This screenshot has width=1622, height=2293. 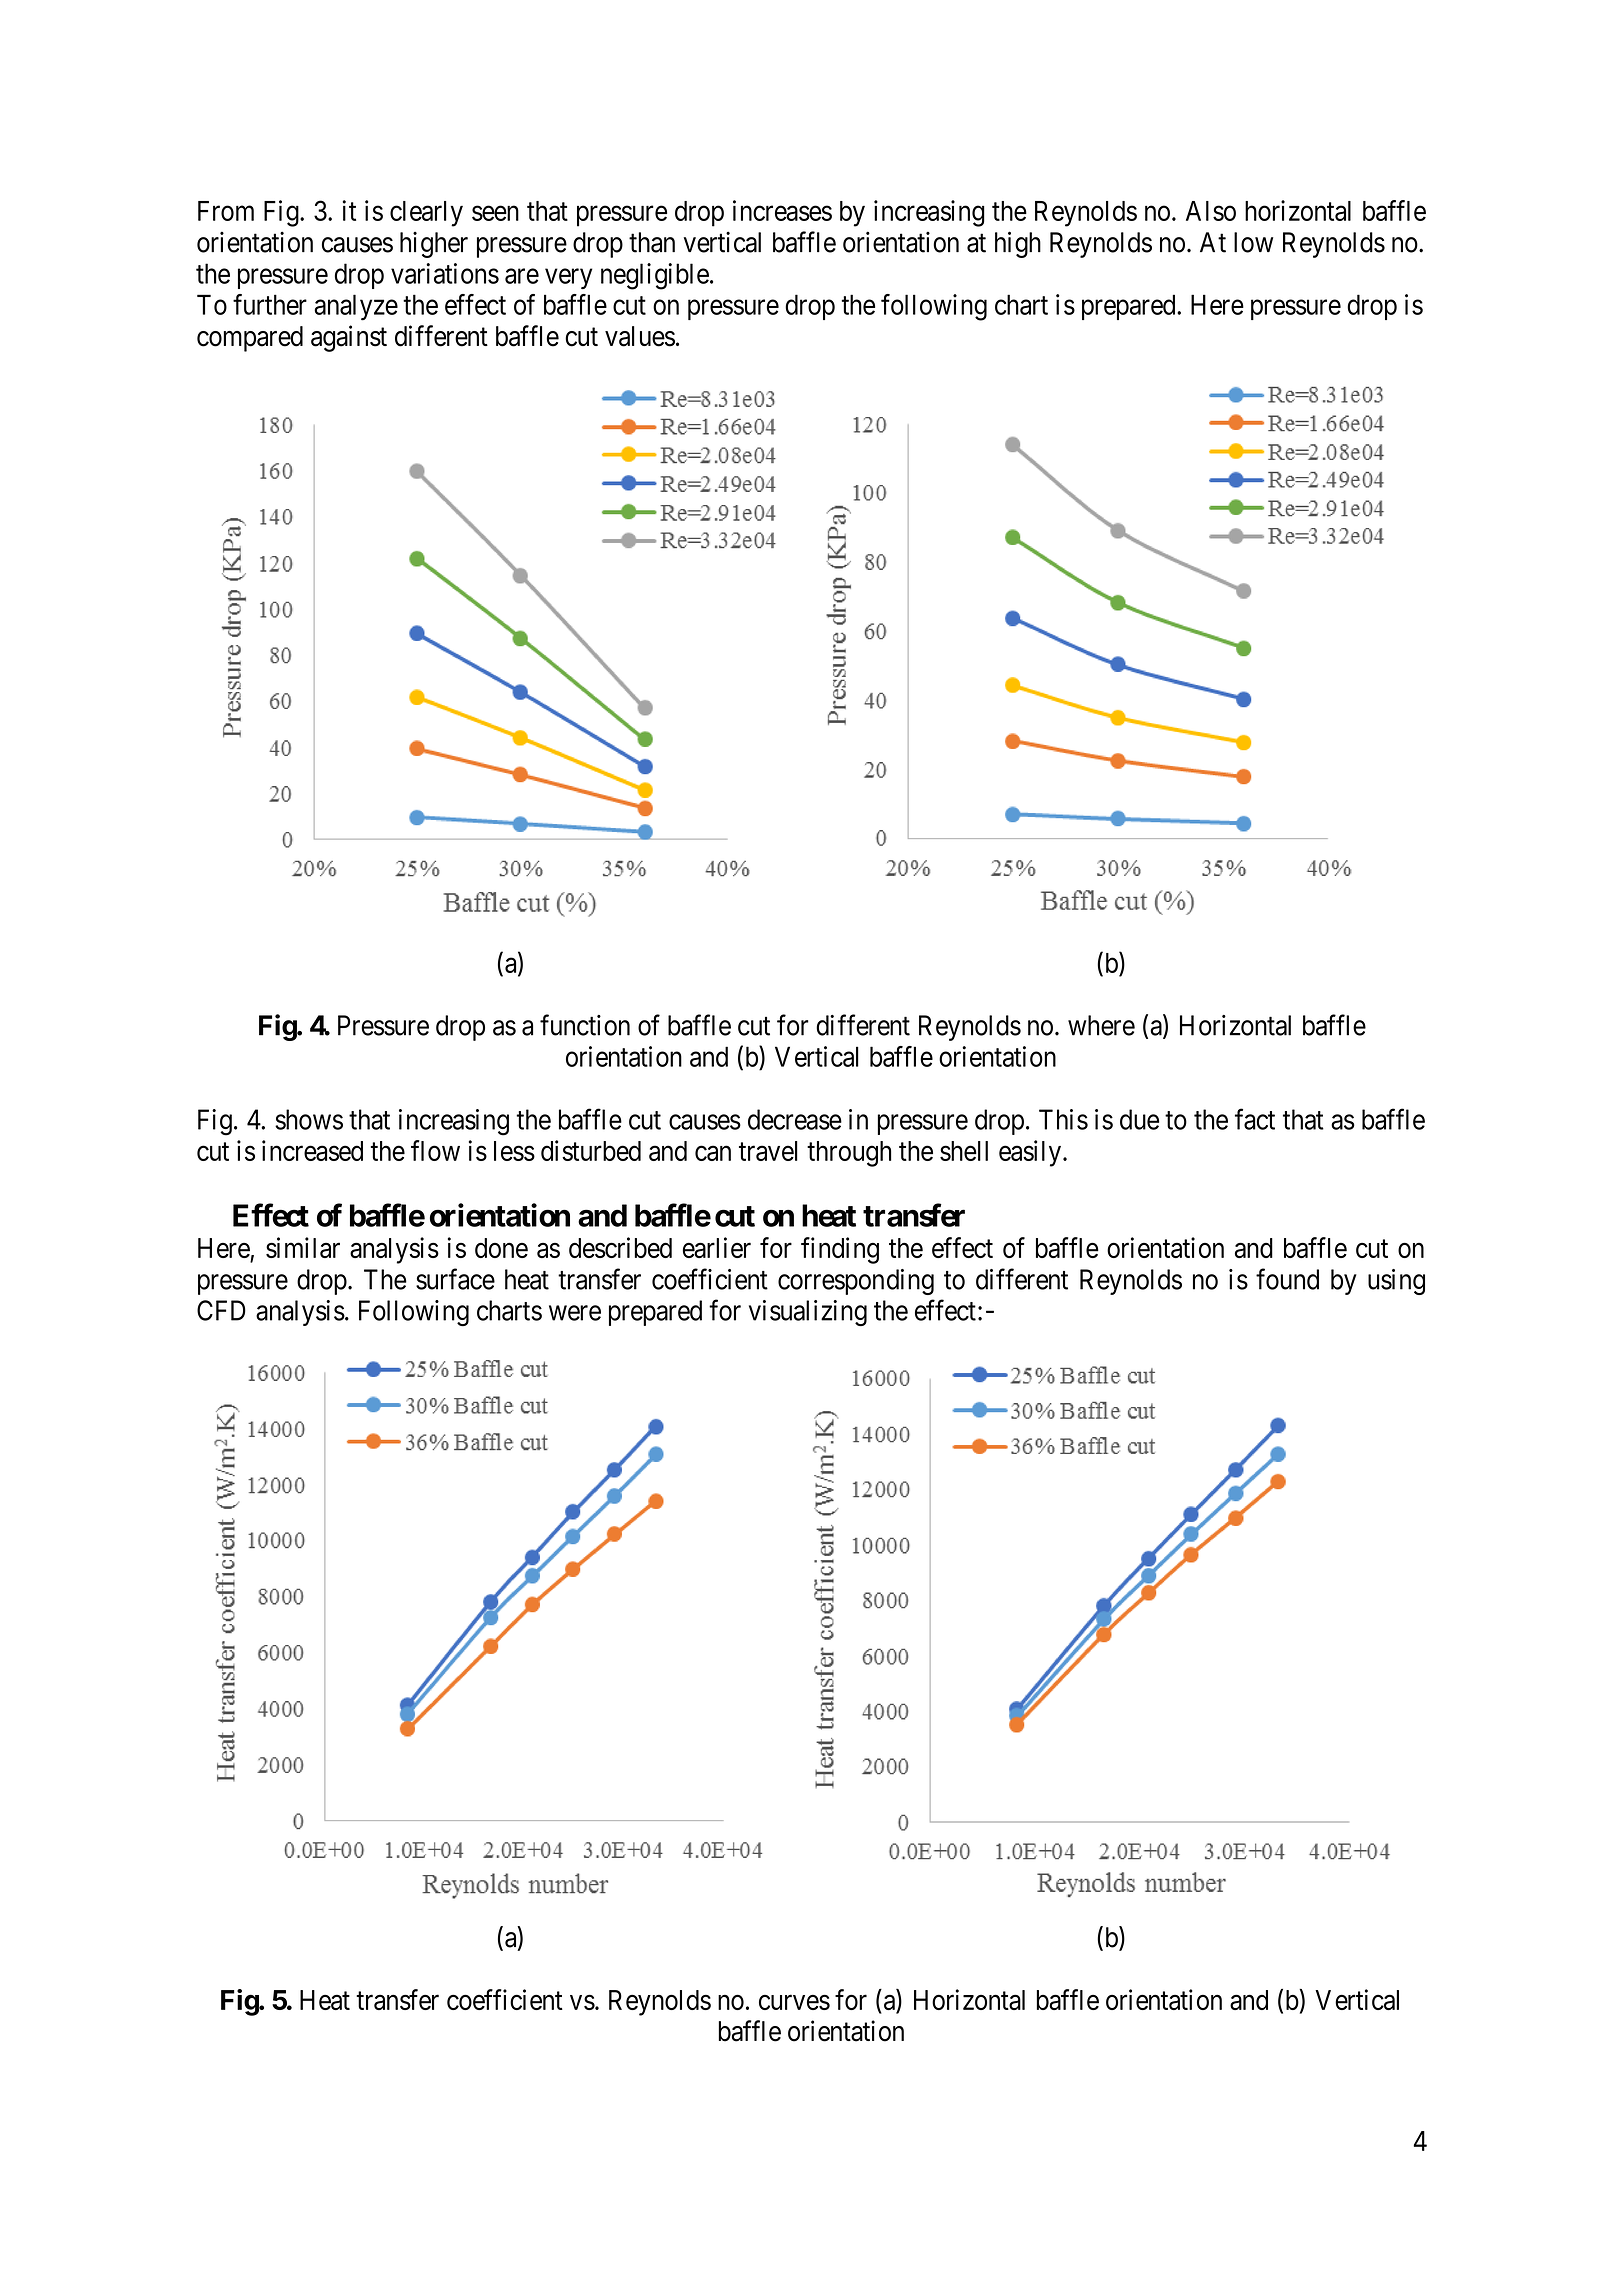 What do you see at coordinates (303, 1247) in the screenshot?
I see `similar` at bounding box center [303, 1247].
